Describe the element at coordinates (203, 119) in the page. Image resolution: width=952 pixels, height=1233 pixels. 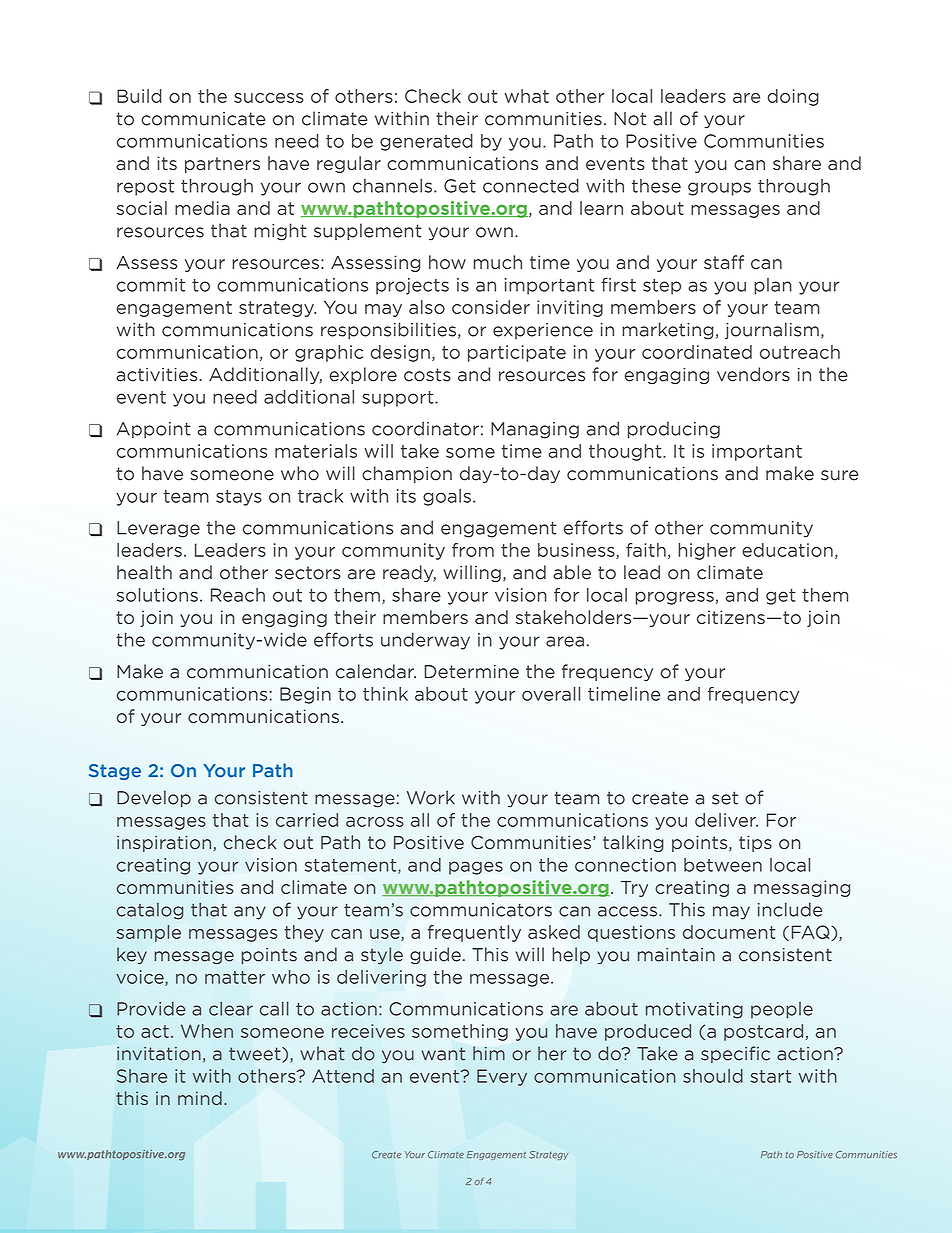
I see `communicate` at that location.
